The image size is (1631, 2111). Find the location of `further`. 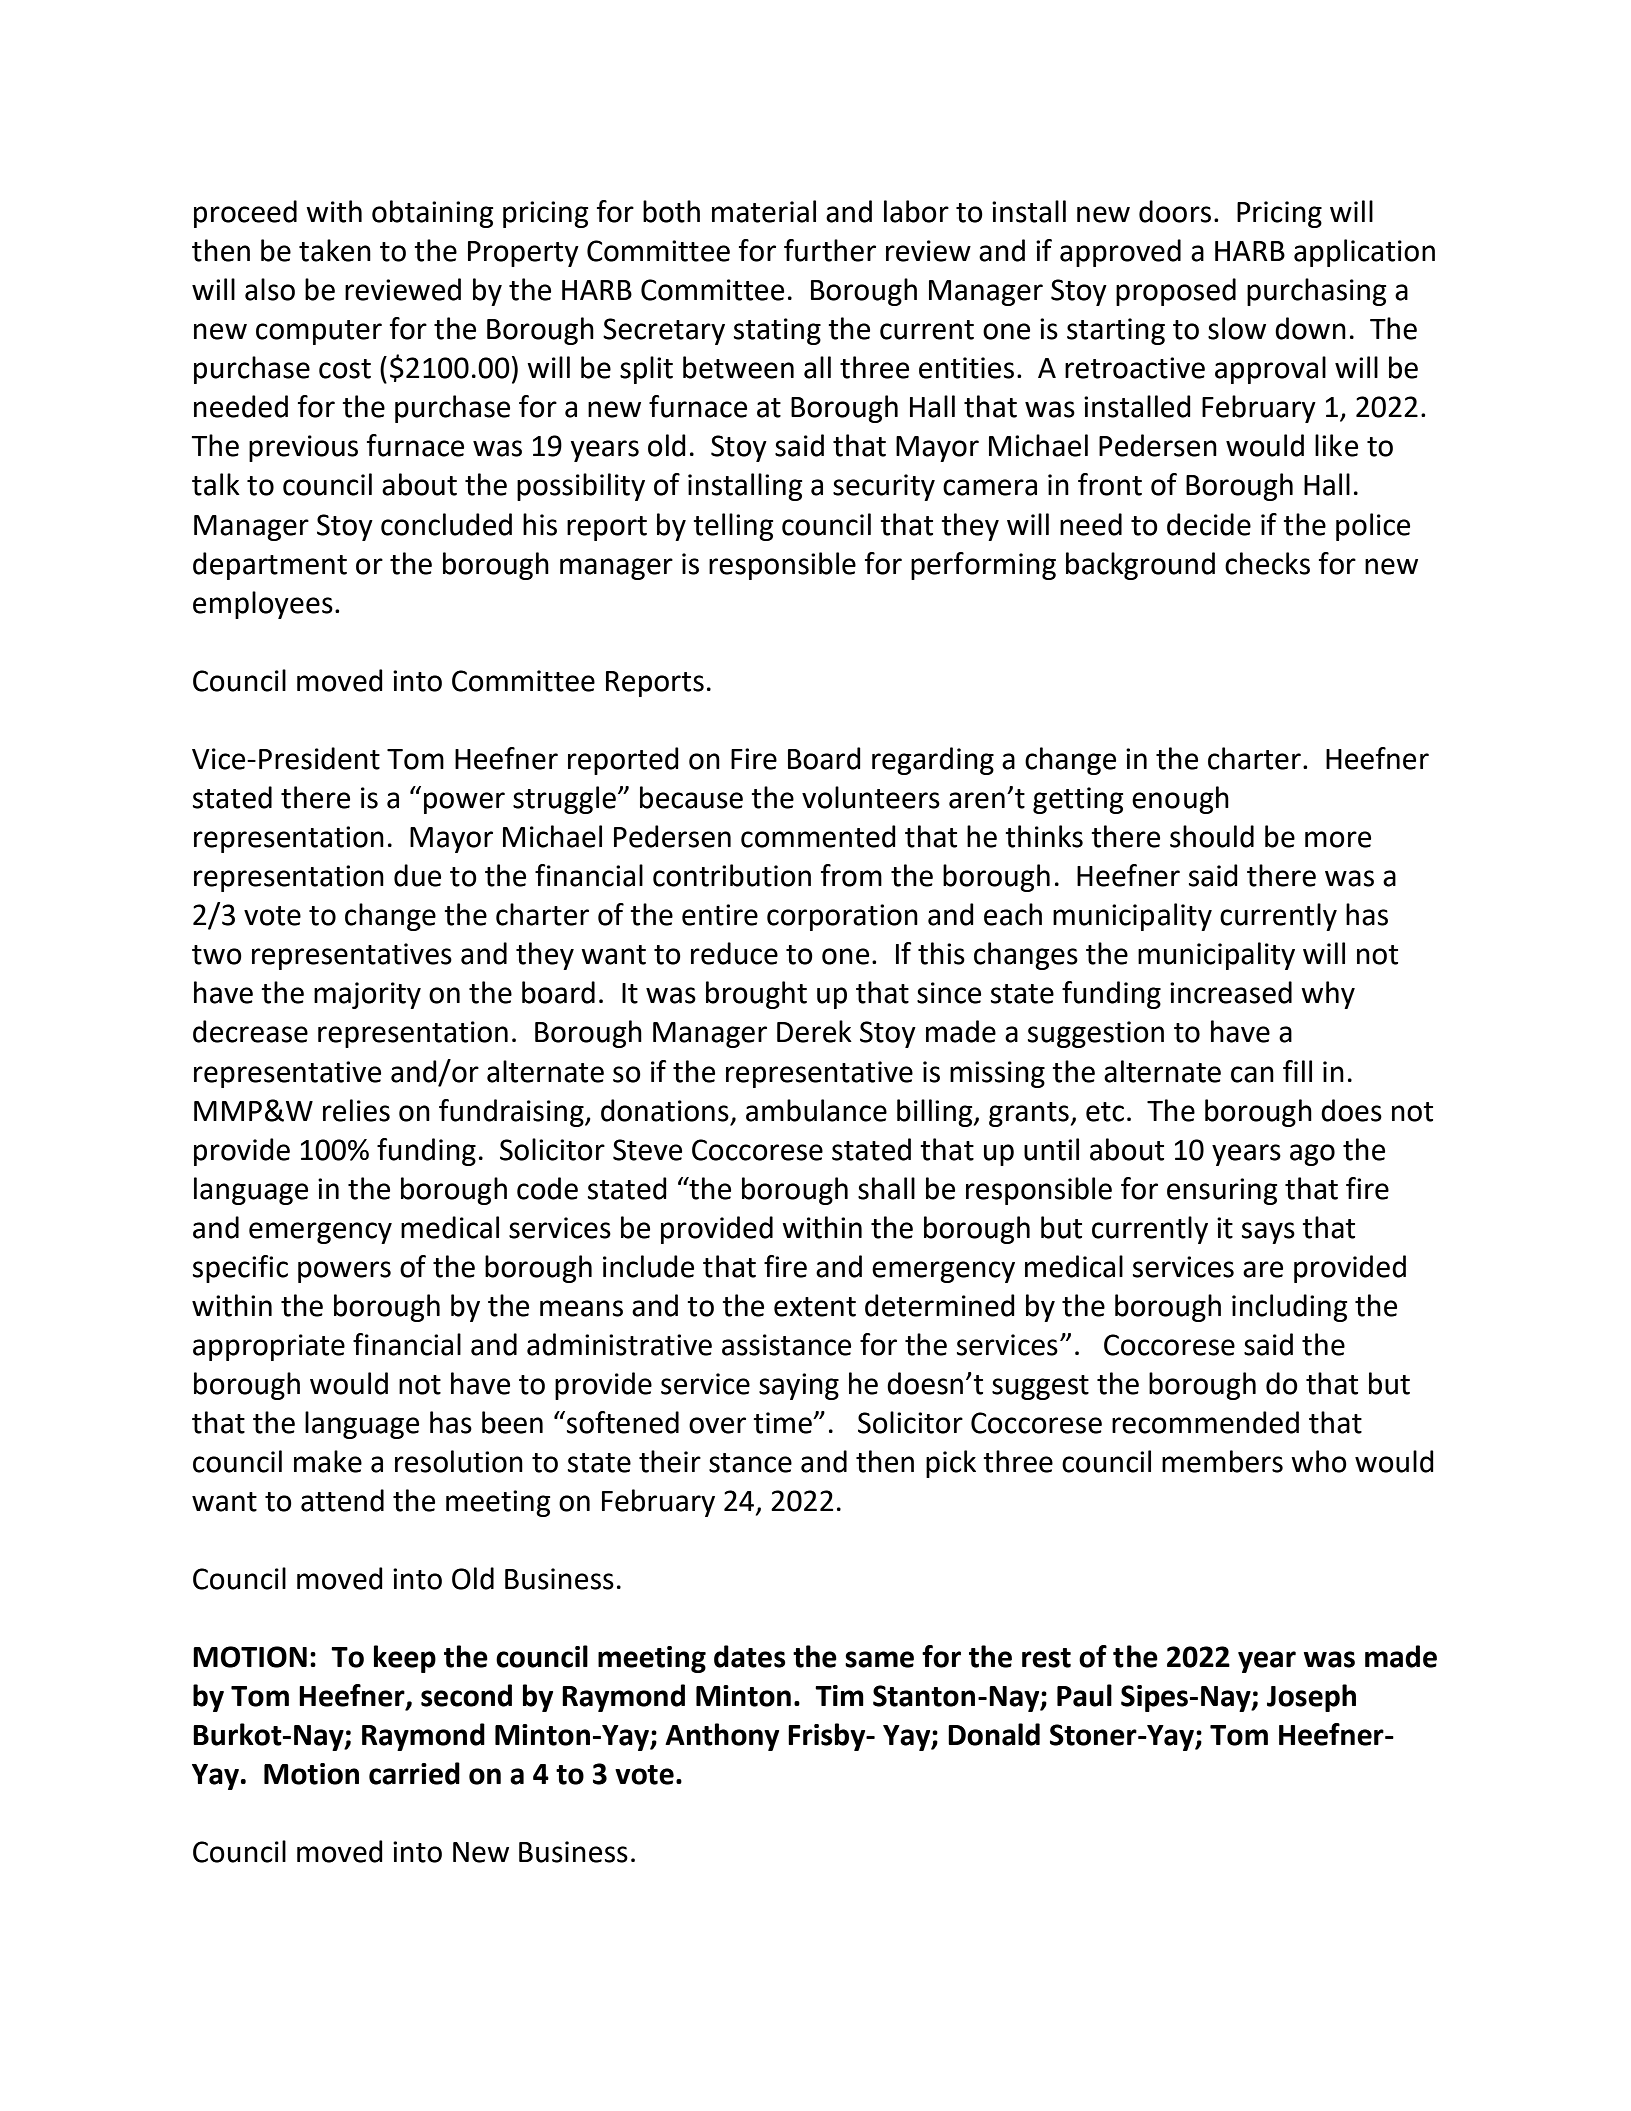

further is located at coordinates (830, 250).
